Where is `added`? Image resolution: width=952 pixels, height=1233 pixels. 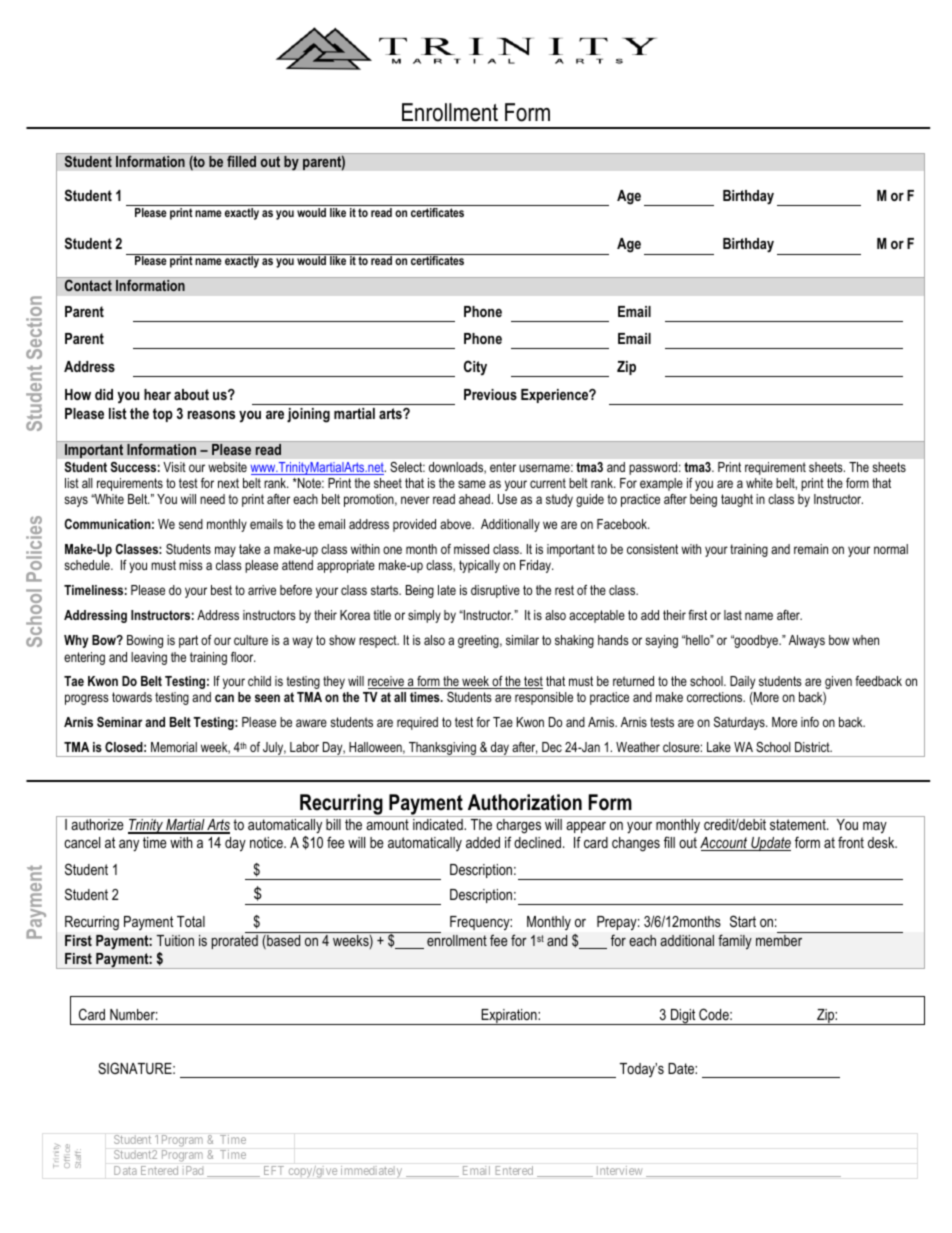 added is located at coordinates (483, 842).
